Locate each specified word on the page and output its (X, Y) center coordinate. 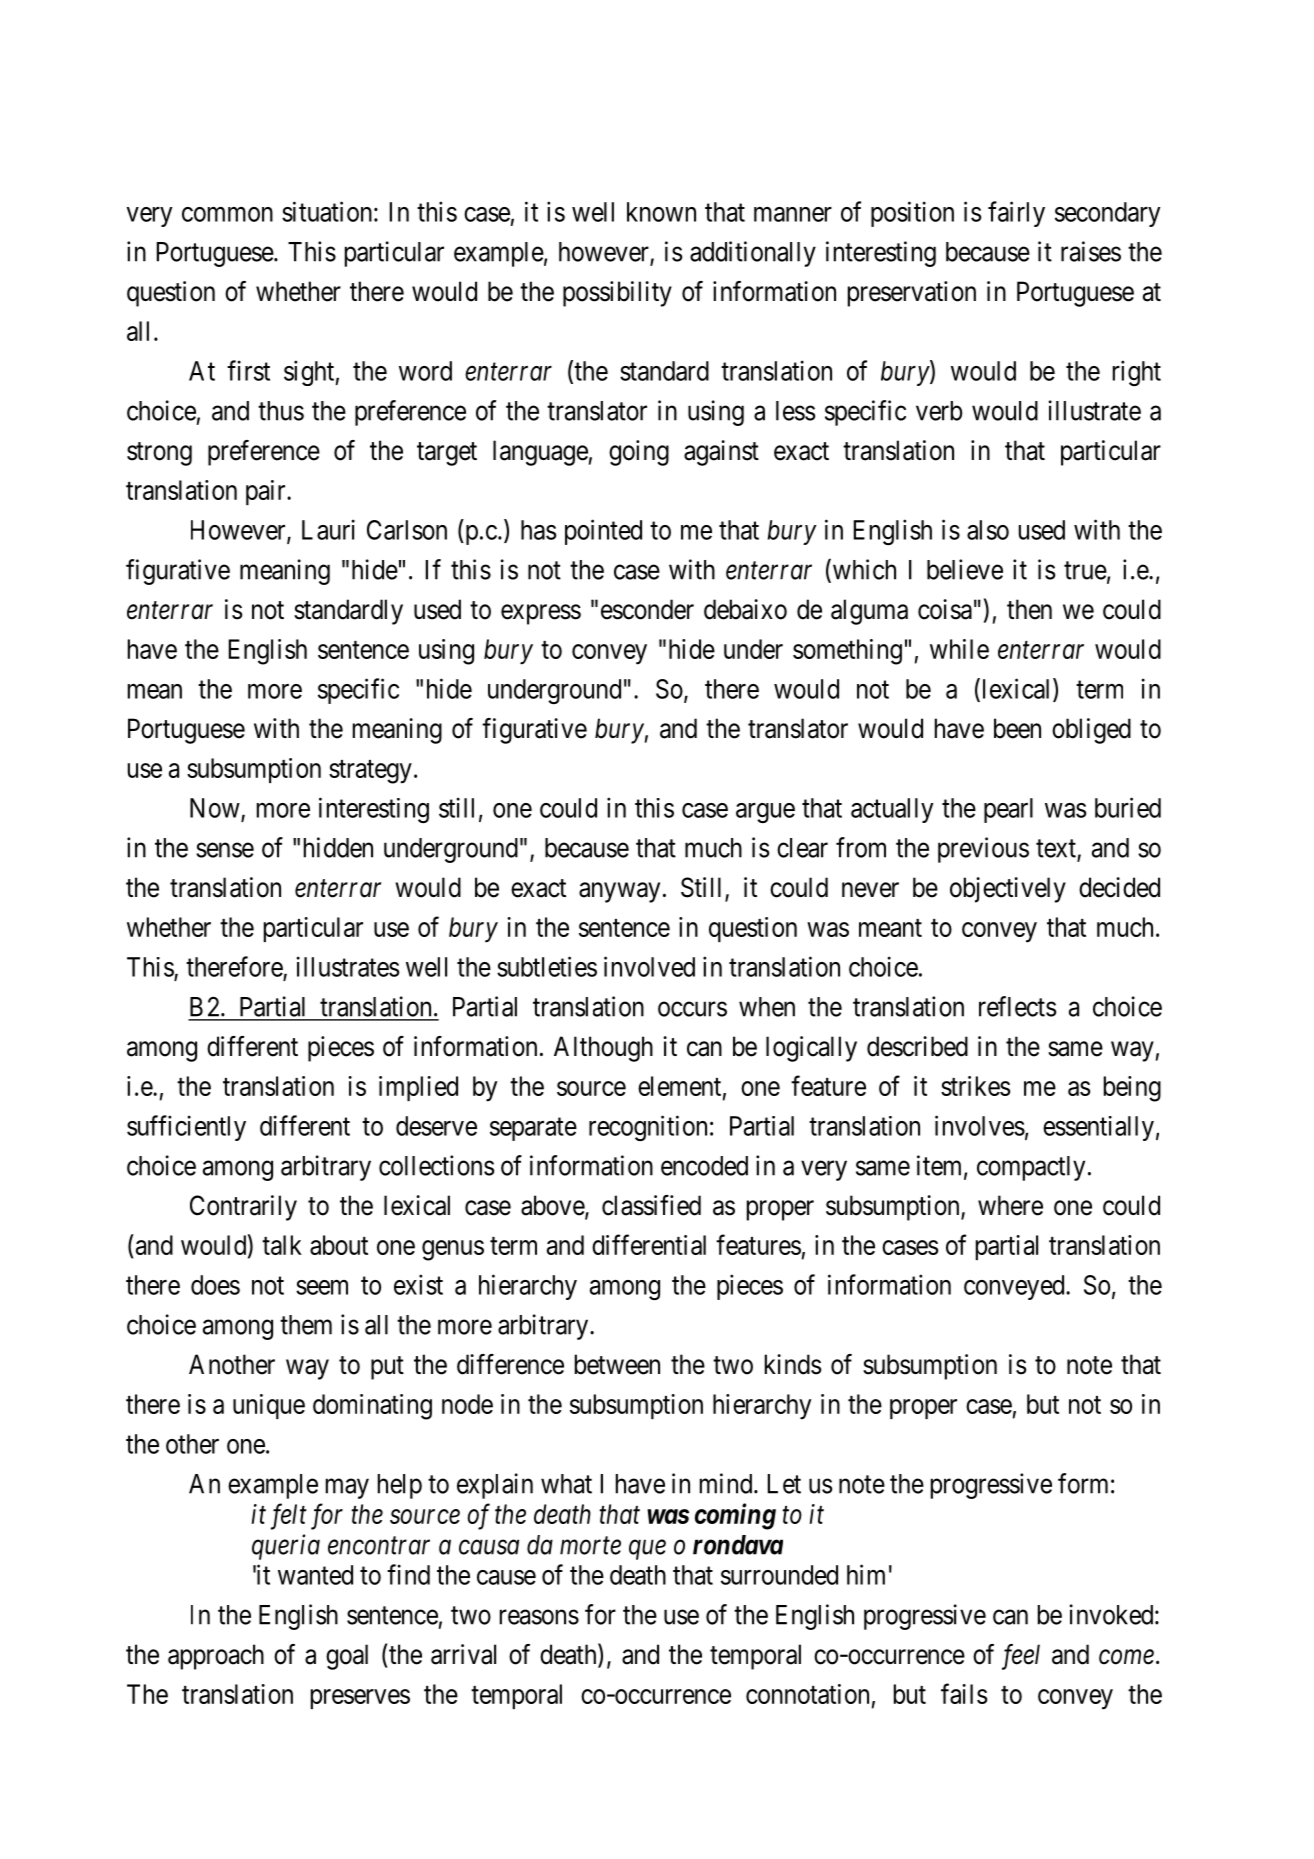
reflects (1017, 1006)
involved (649, 966)
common (227, 214)
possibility (617, 294)
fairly (1016, 214)
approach (216, 1657)
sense (225, 850)
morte (590, 1546)
